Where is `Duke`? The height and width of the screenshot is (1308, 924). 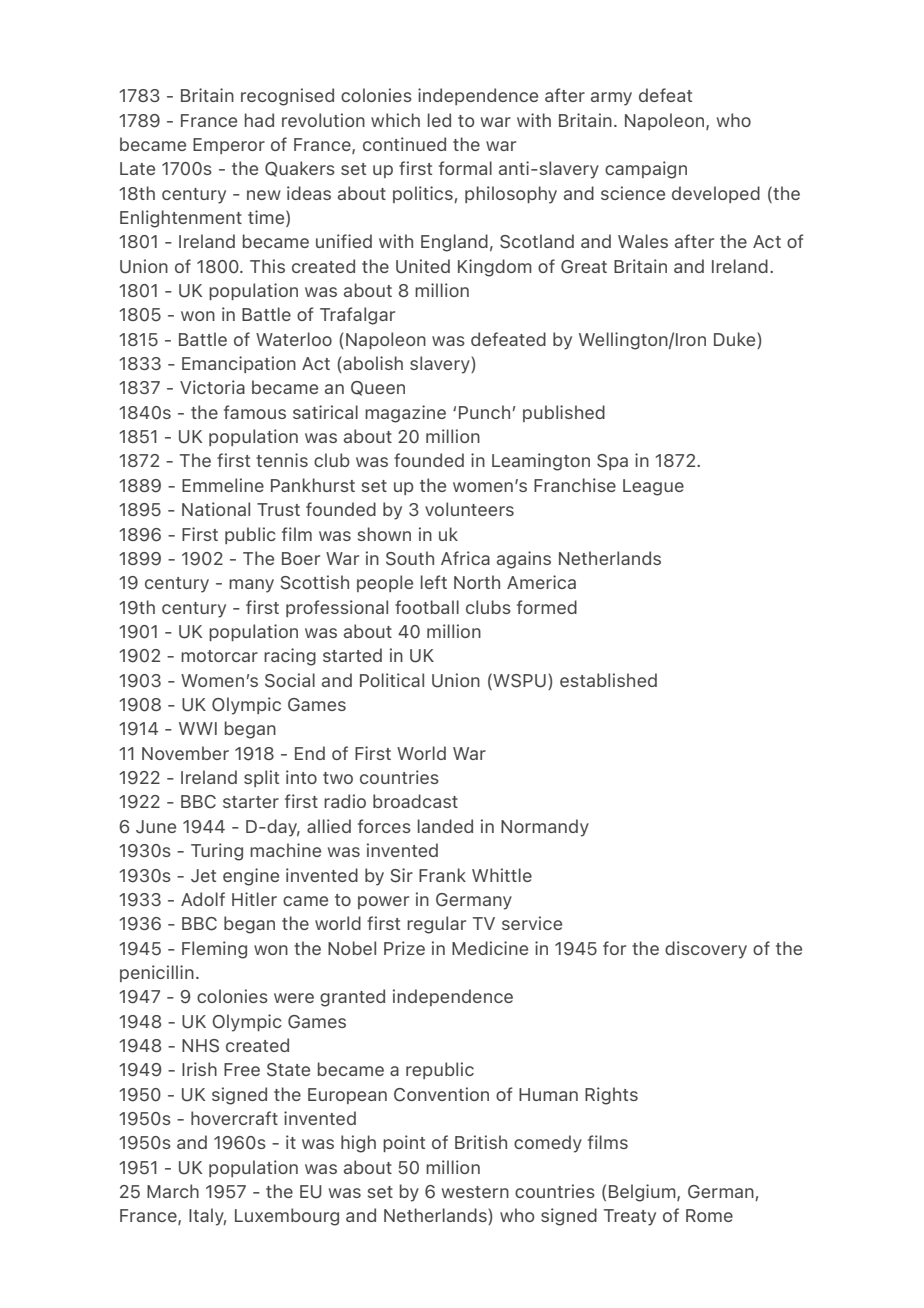
Duke is located at coordinates (736, 339).
